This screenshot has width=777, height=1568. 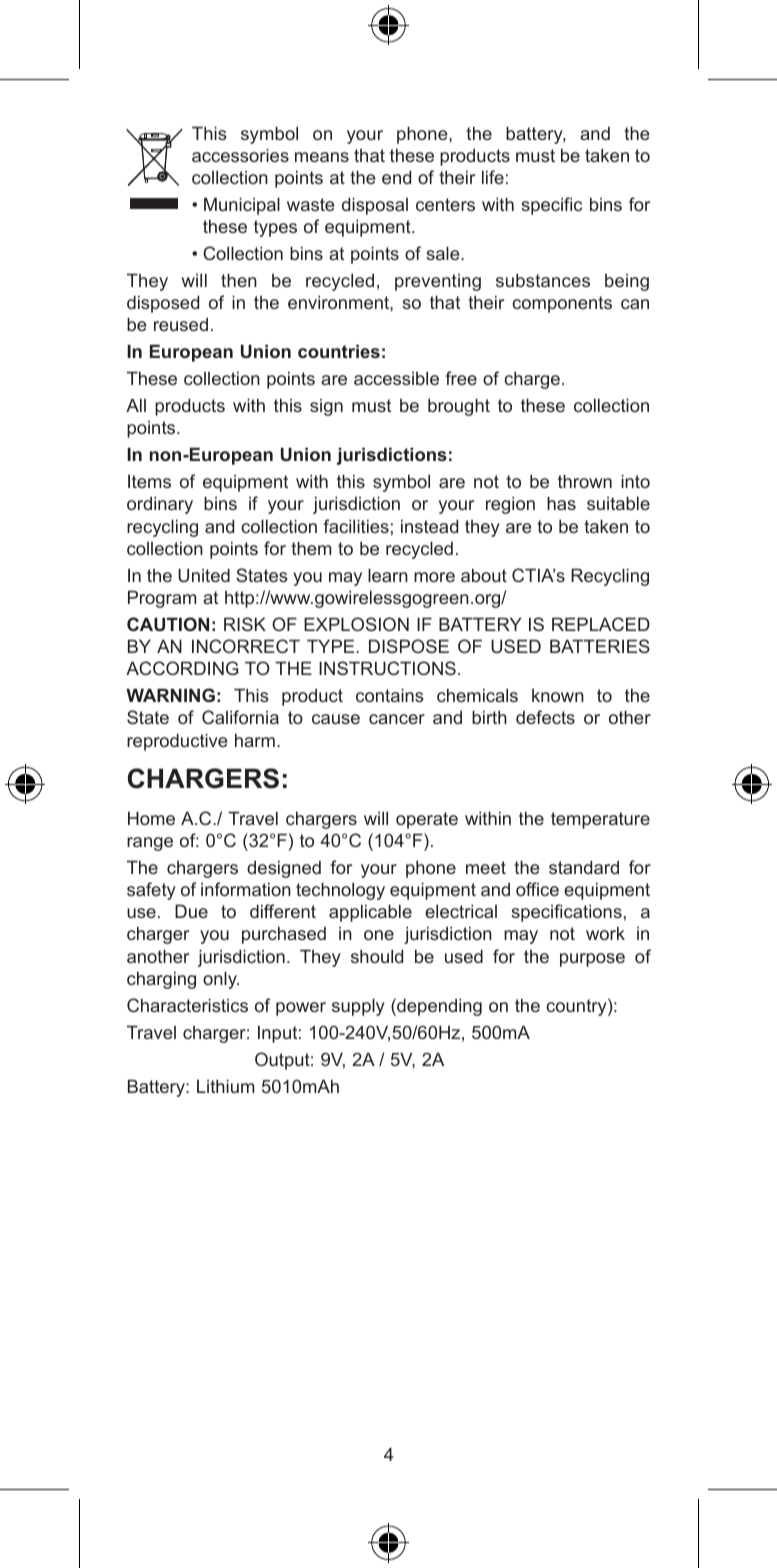 I want to click on disposal, so click(x=375, y=206).
